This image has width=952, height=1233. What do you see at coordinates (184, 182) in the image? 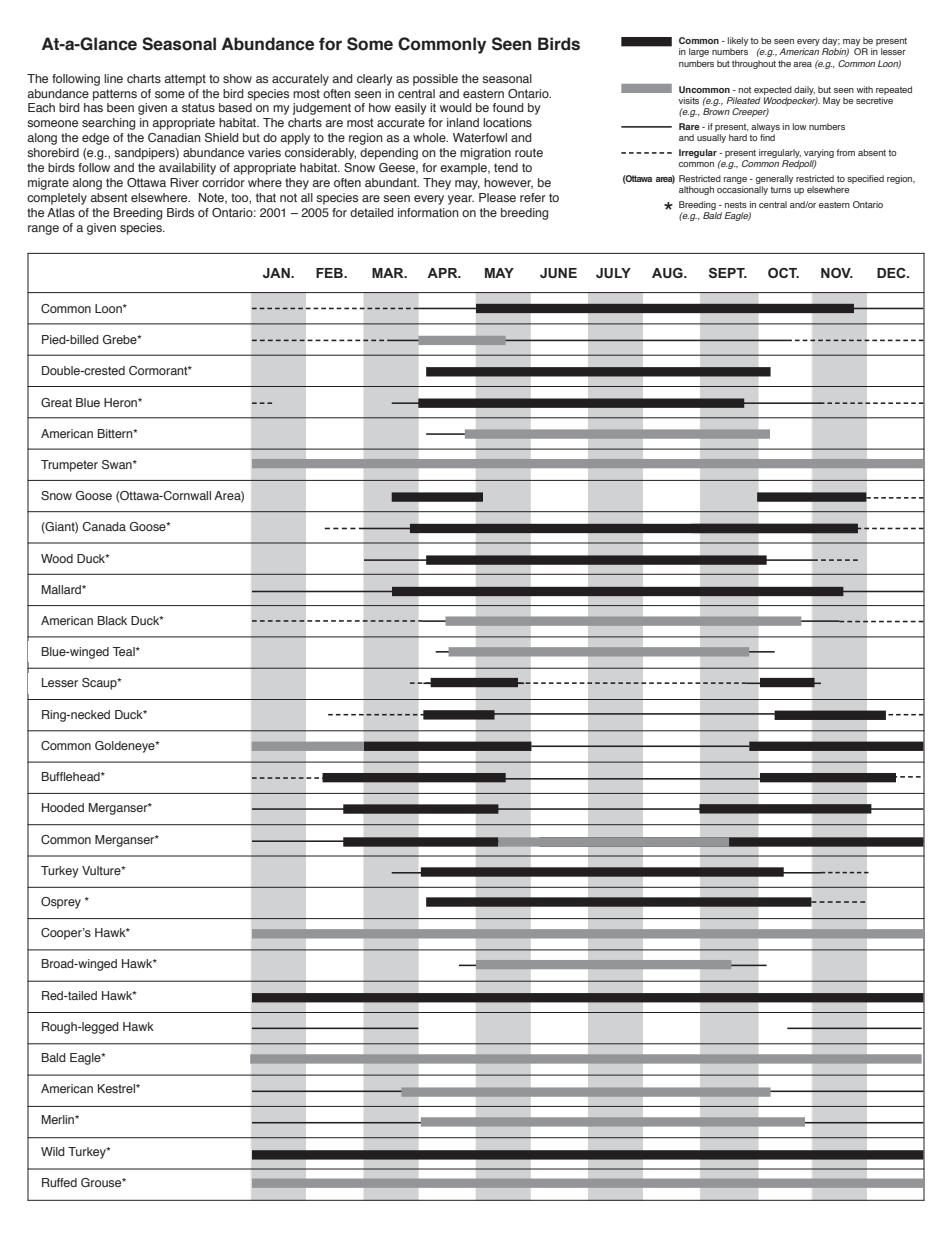
I see `River` at bounding box center [184, 182].
